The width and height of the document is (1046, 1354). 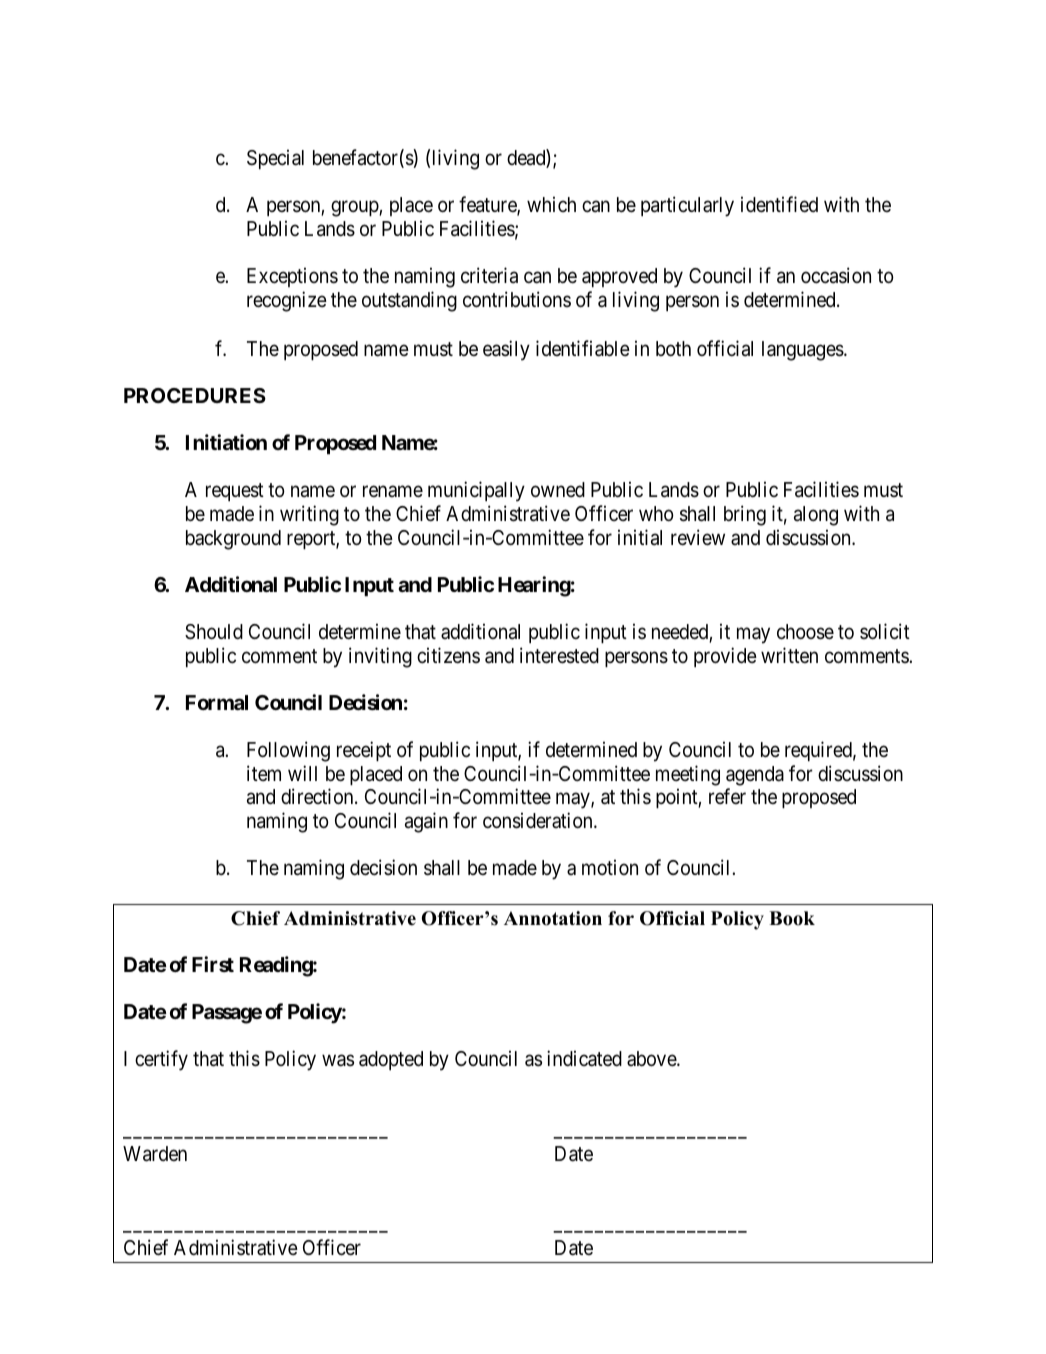 I want to click on Warden, so click(x=155, y=1154).
